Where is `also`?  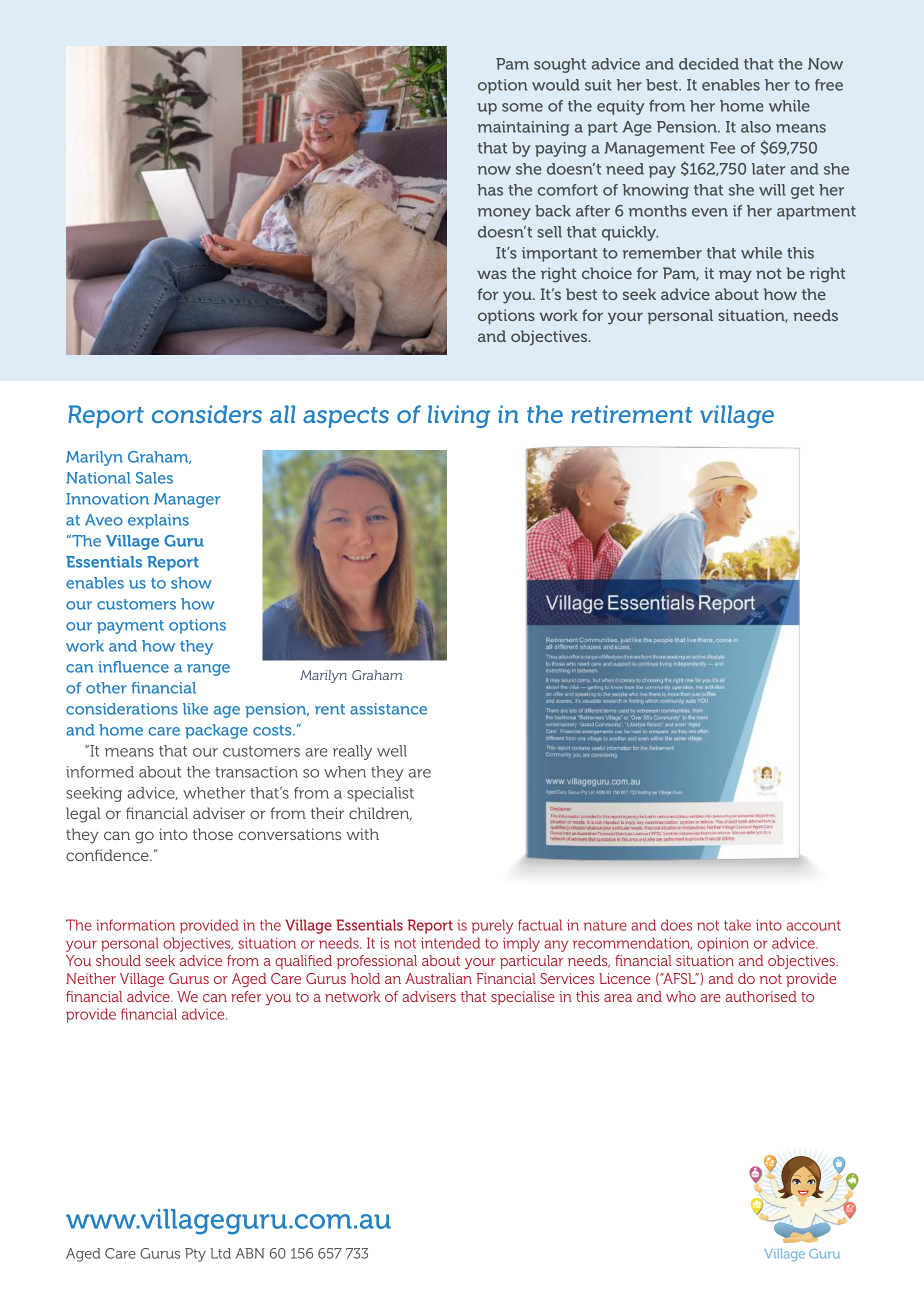
also is located at coordinates (756, 127).
